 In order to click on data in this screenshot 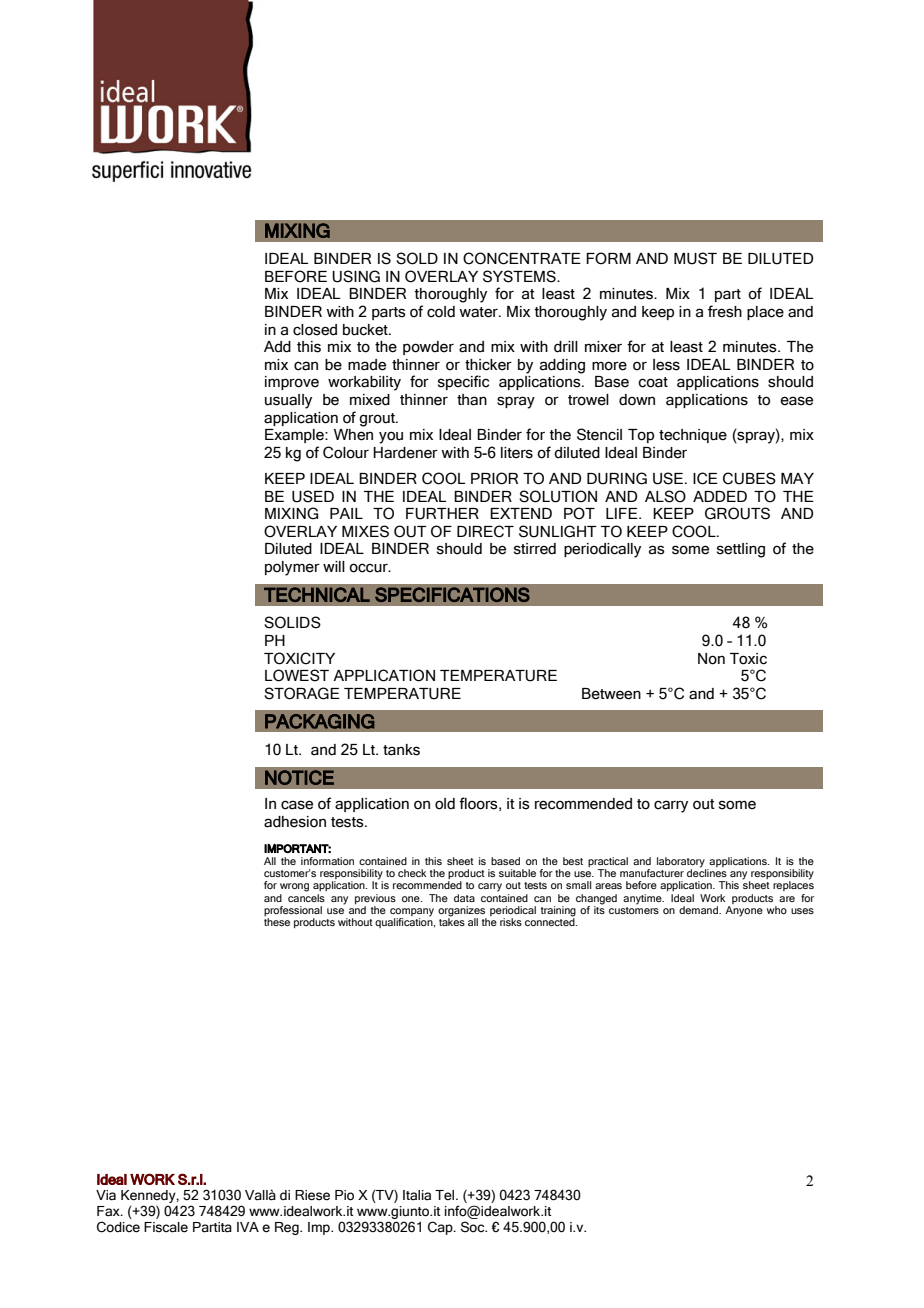, I will do `click(464, 898)`.
